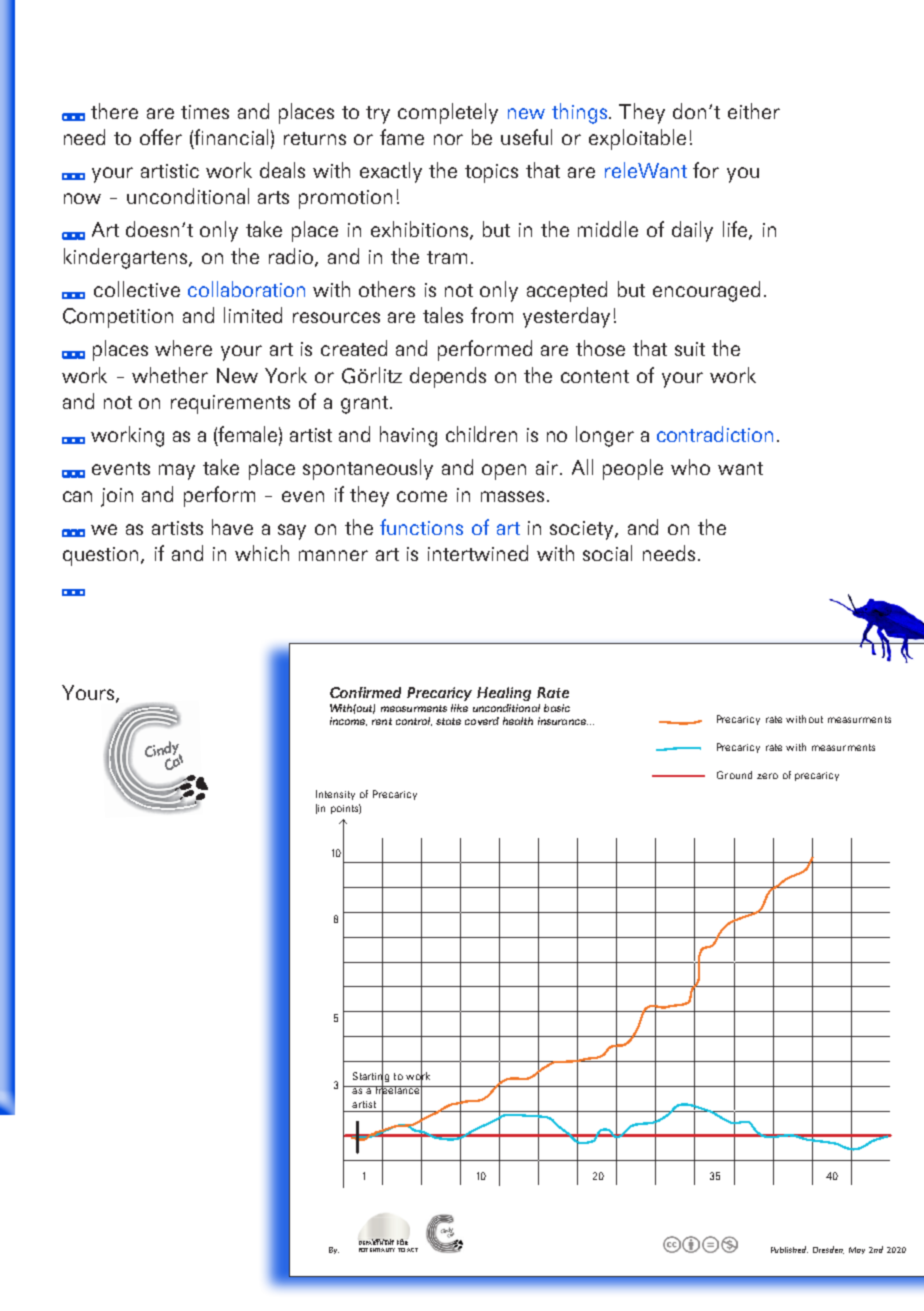  What do you see at coordinates (690, 467) in the image?
I see `who` at bounding box center [690, 467].
